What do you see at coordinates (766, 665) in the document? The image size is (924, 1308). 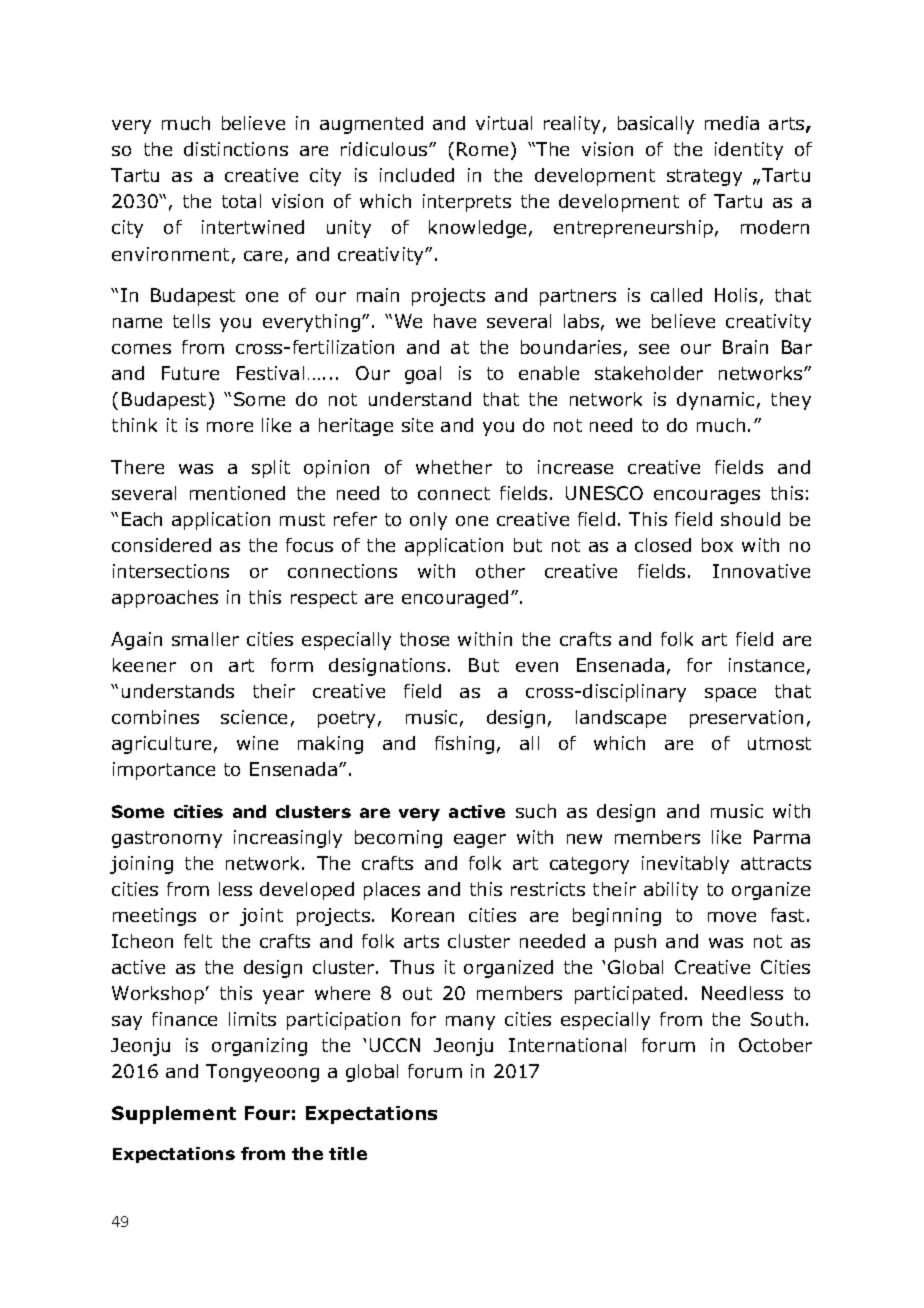 I see `instance` at bounding box center [766, 665].
